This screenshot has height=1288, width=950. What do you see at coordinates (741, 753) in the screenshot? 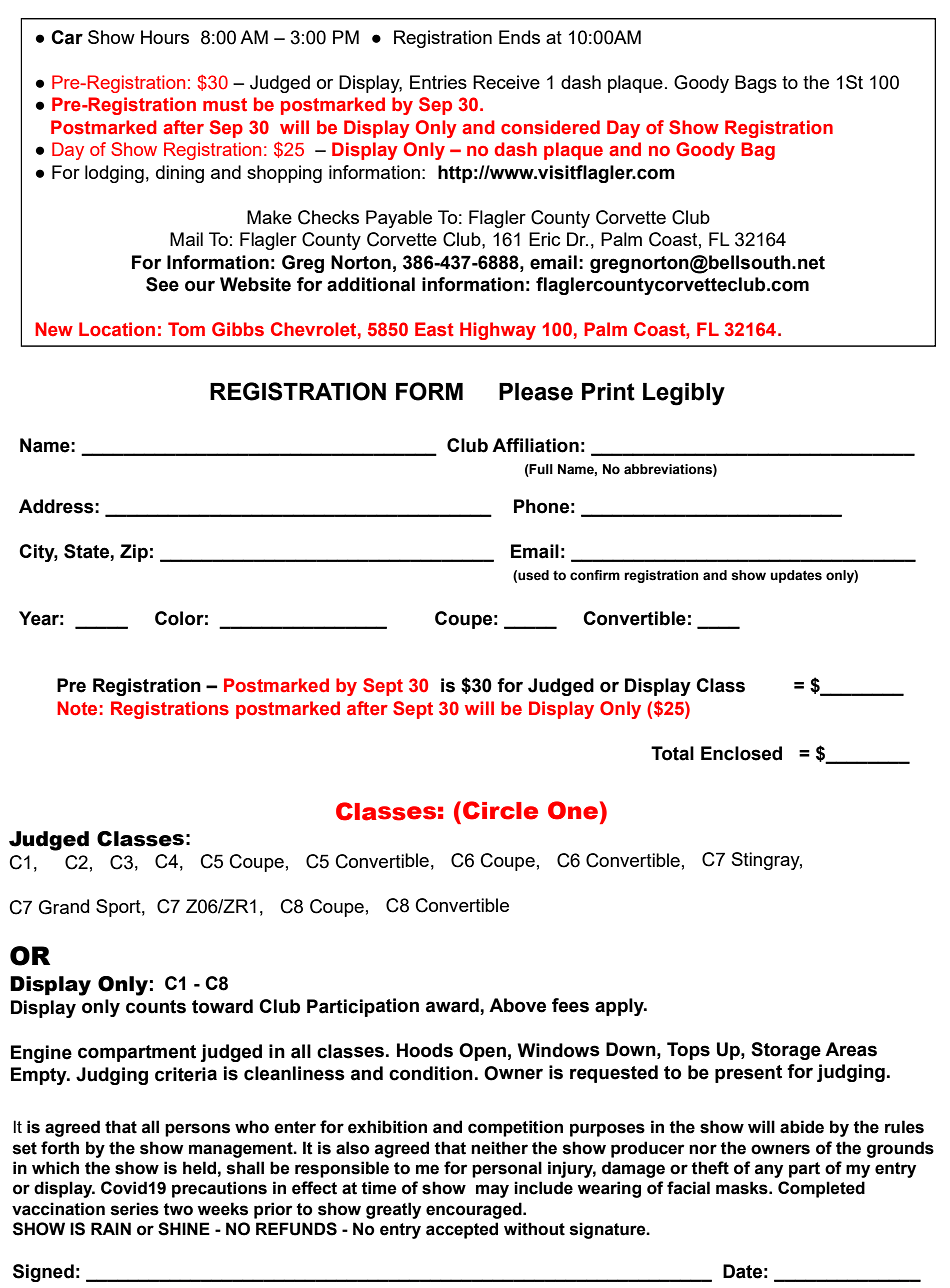
I see `Enclosed` at bounding box center [741, 753].
